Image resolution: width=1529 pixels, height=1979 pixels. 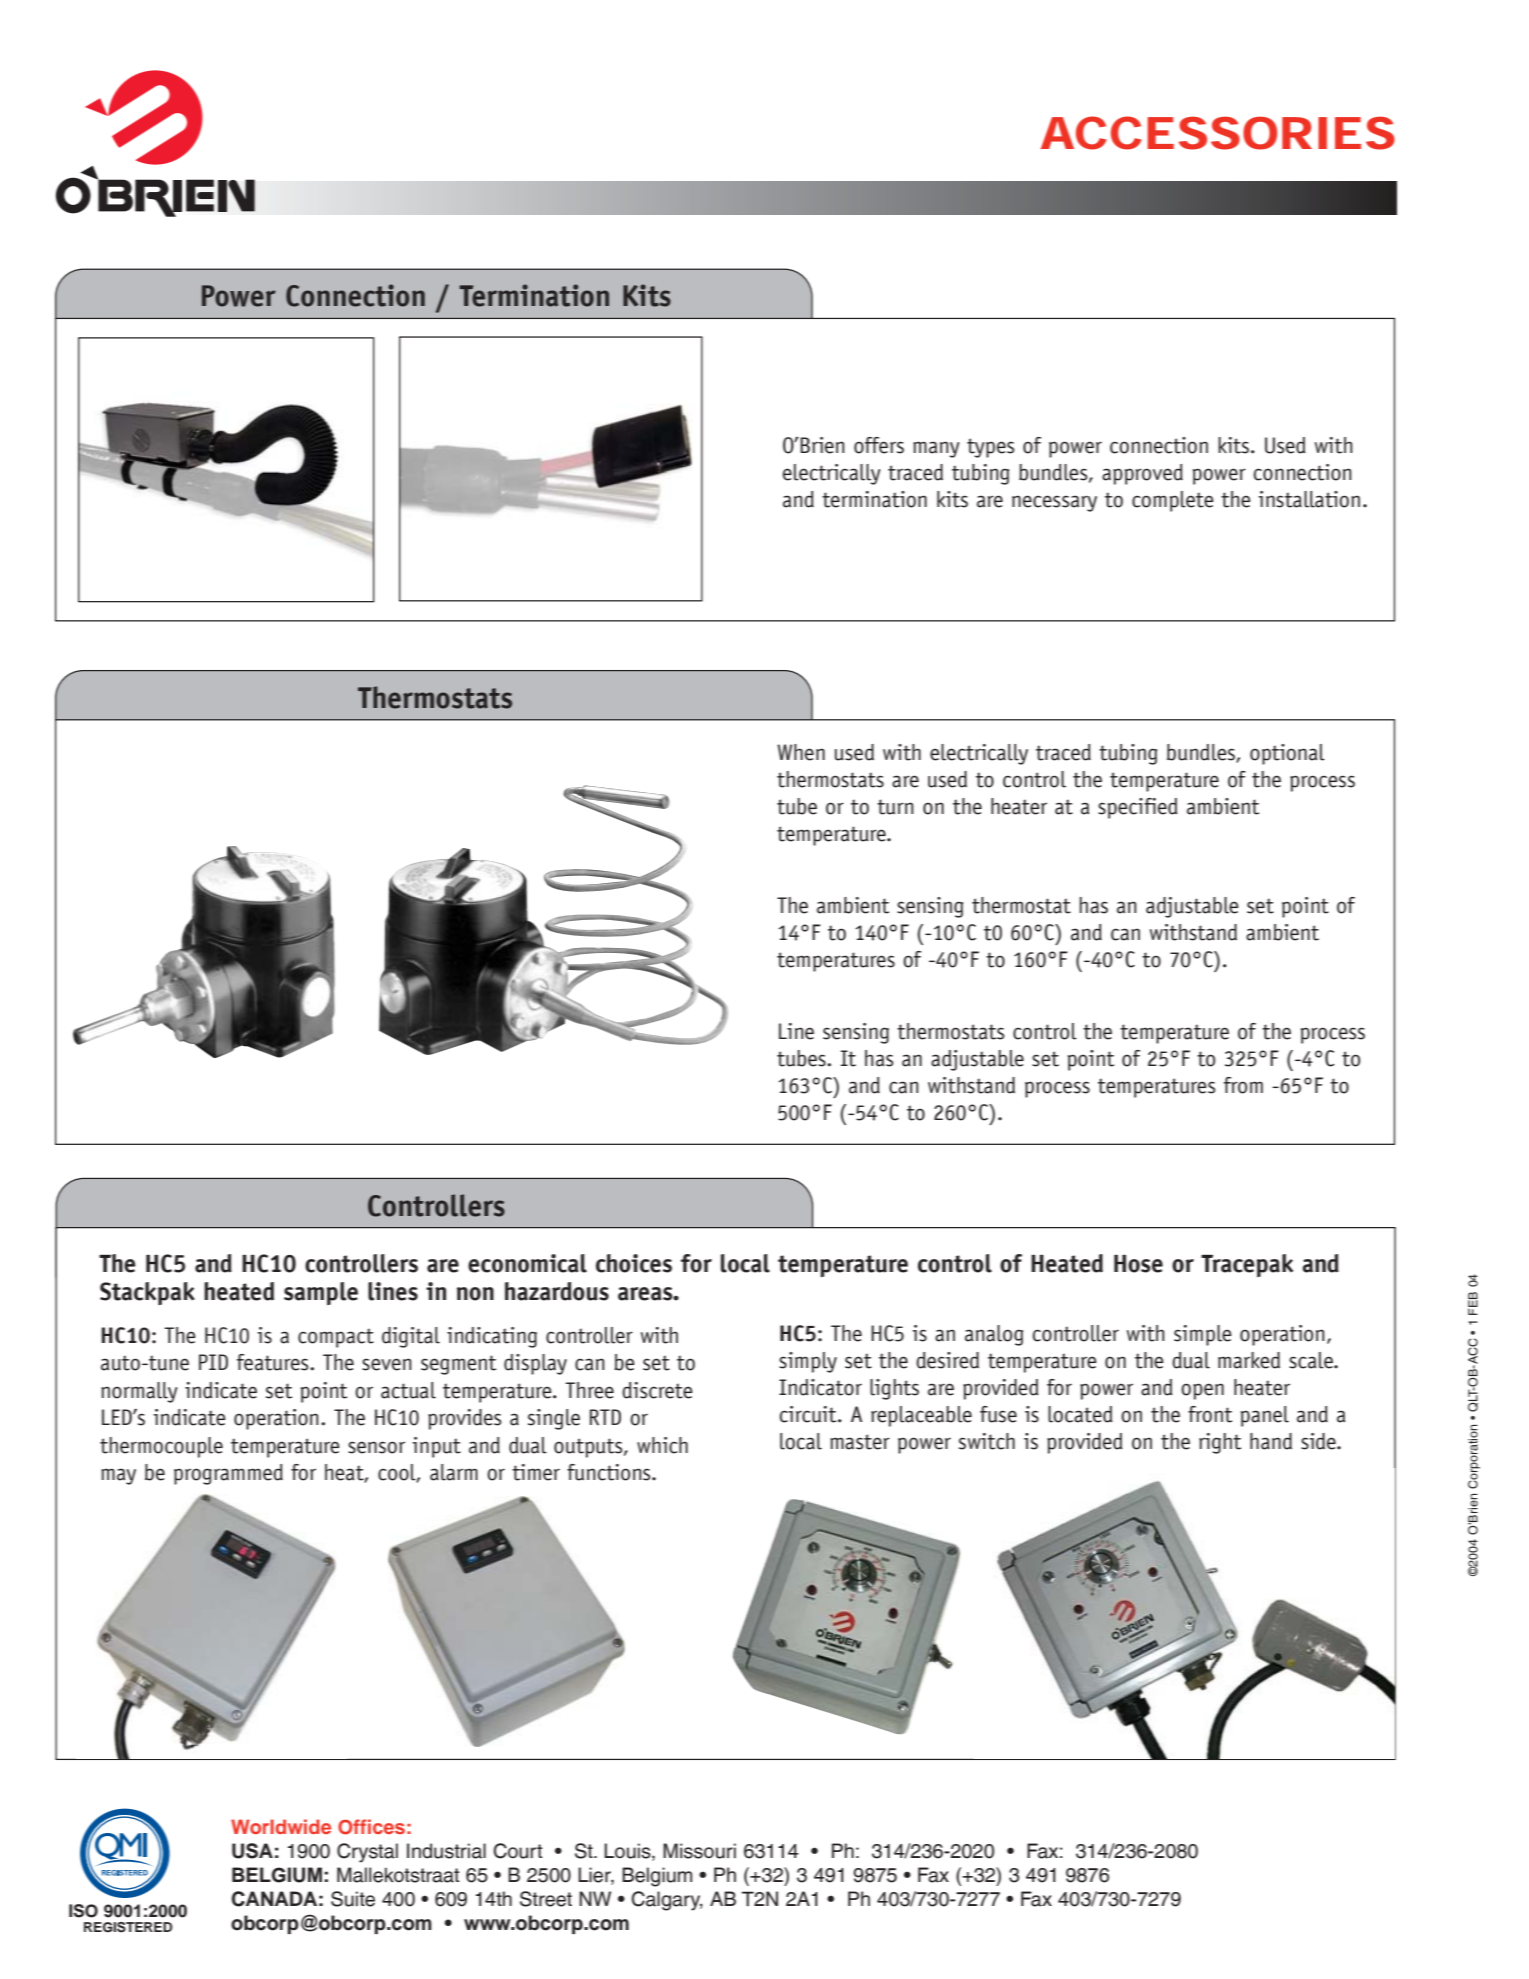 I want to click on simple, so click(x=1203, y=1335).
